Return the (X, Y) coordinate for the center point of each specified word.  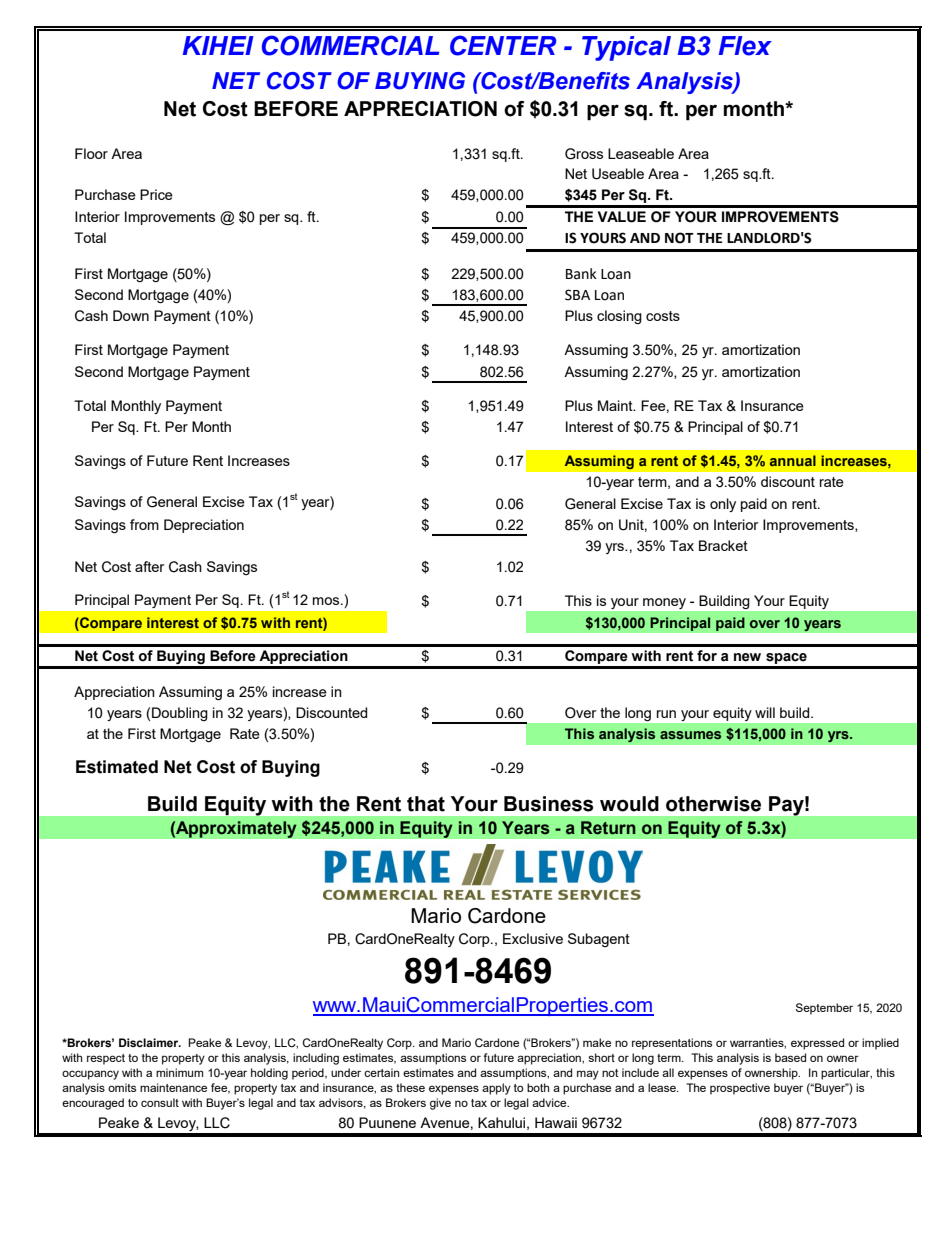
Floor (91, 153)
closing (619, 317)
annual (793, 460)
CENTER (503, 45)
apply (496, 1089)
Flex (745, 46)
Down (131, 315)
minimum (179, 1072)
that (426, 804)
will (765, 712)
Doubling (180, 714)
